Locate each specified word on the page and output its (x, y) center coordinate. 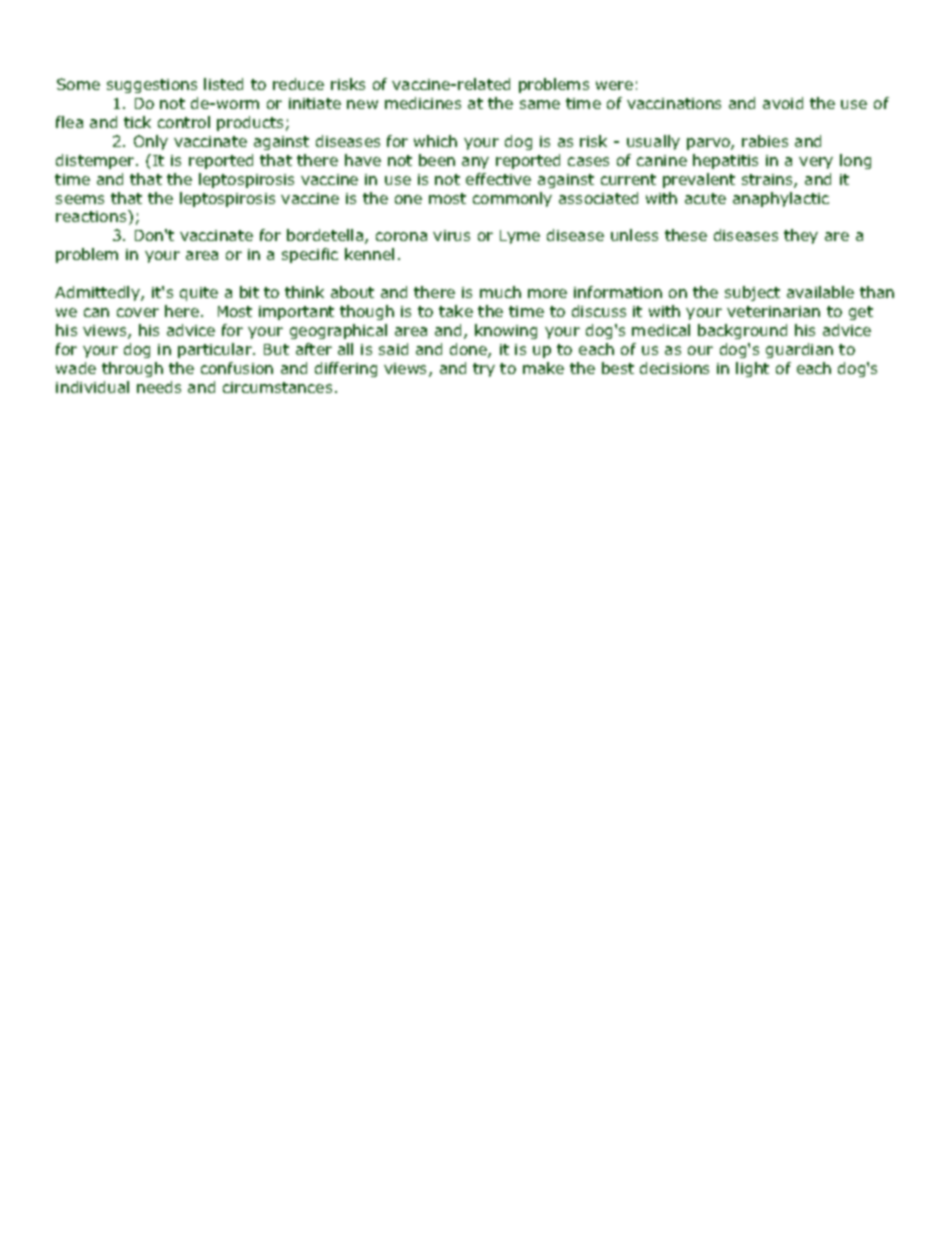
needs (159, 387)
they (801, 236)
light (752, 369)
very (816, 163)
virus (451, 235)
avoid (783, 103)
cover (138, 312)
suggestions (152, 86)
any (475, 163)
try (484, 370)
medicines (423, 103)
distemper (96, 161)
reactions (92, 216)
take (456, 311)
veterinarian (773, 311)
